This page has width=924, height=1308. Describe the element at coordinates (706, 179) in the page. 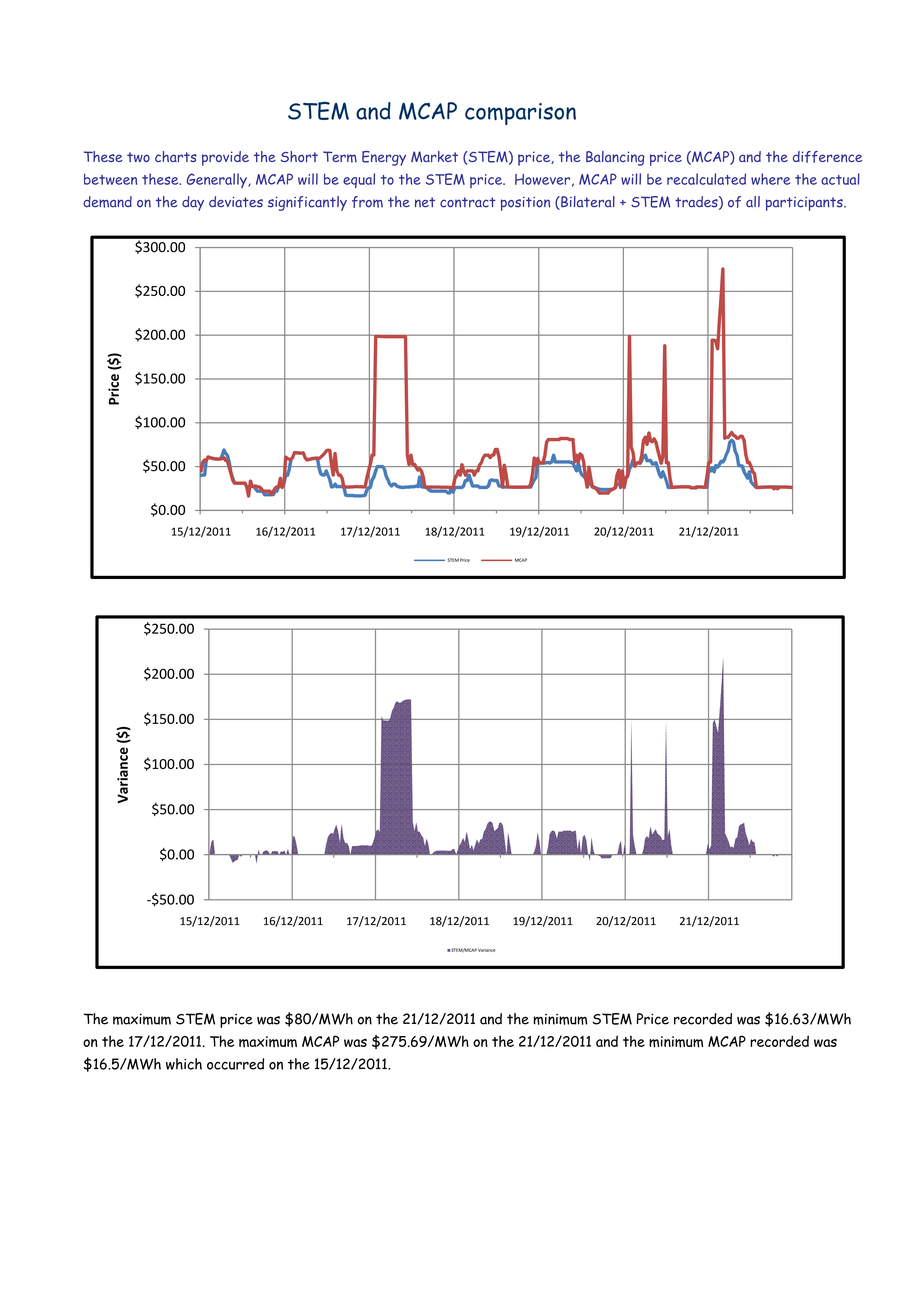

I see `recalculated` at that location.
